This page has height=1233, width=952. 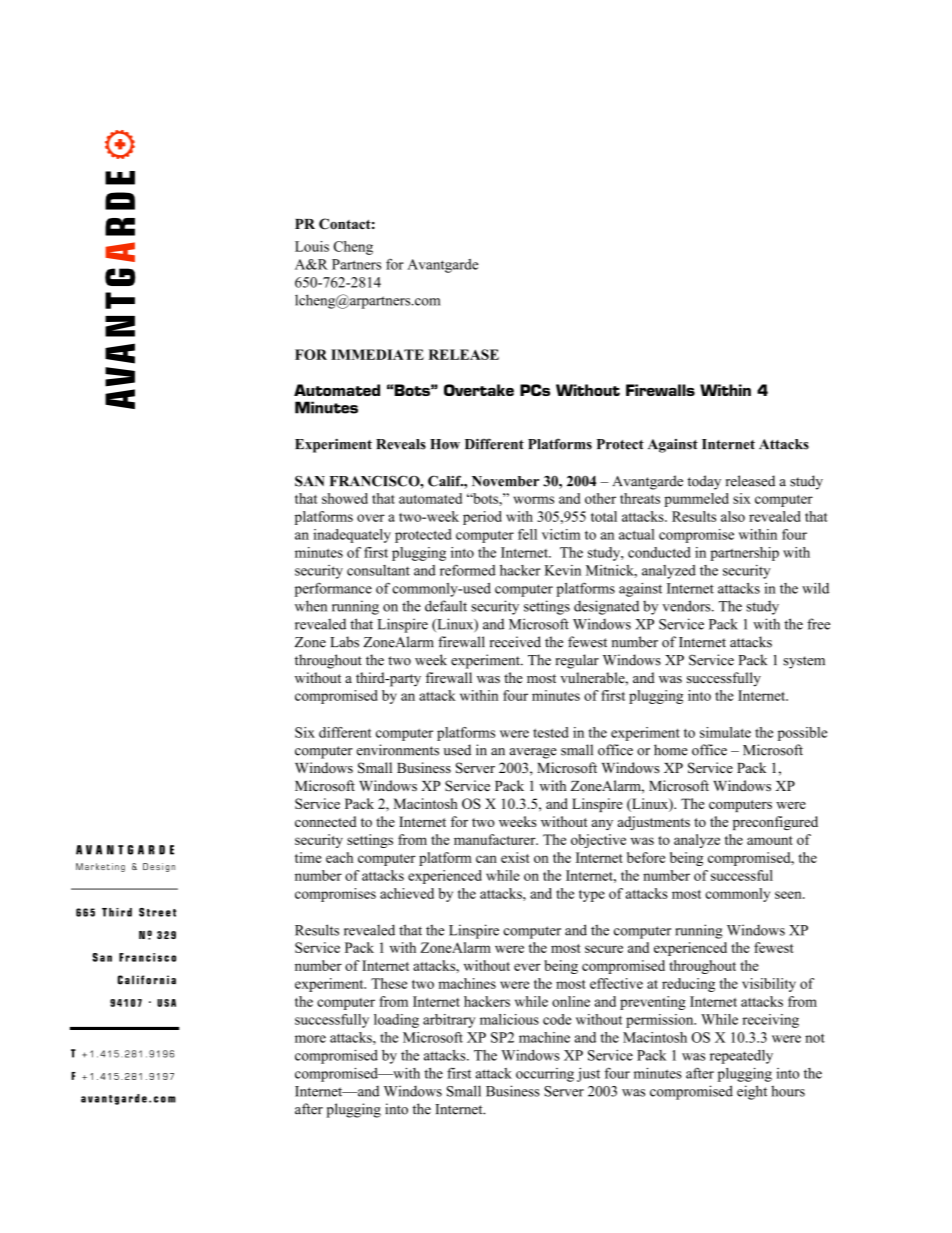 I want to click on victim, so click(x=561, y=534).
